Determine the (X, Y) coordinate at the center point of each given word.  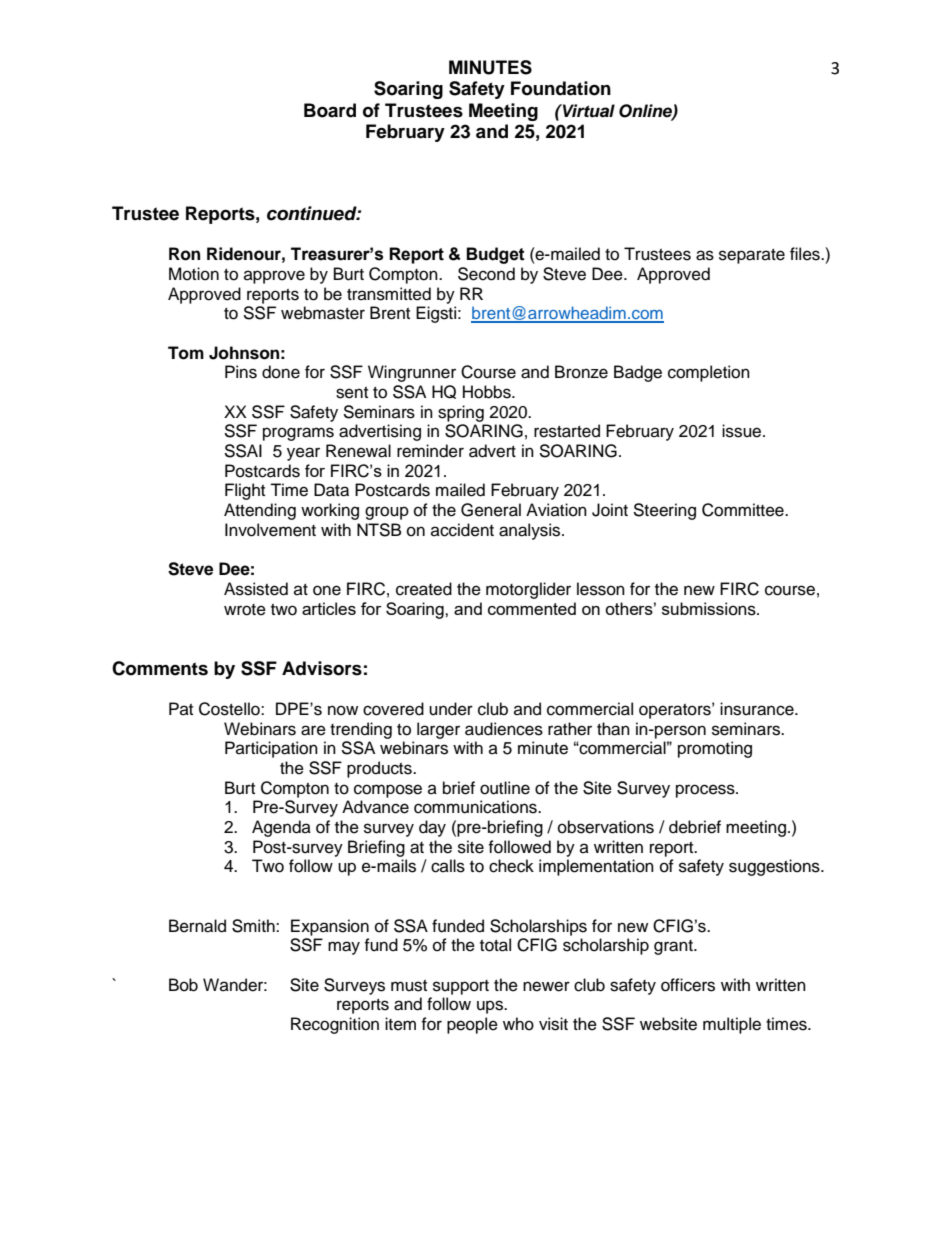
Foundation (561, 88)
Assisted (256, 589)
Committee (744, 510)
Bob (183, 985)
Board (330, 110)
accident (462, 530)
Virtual (588, 111)
